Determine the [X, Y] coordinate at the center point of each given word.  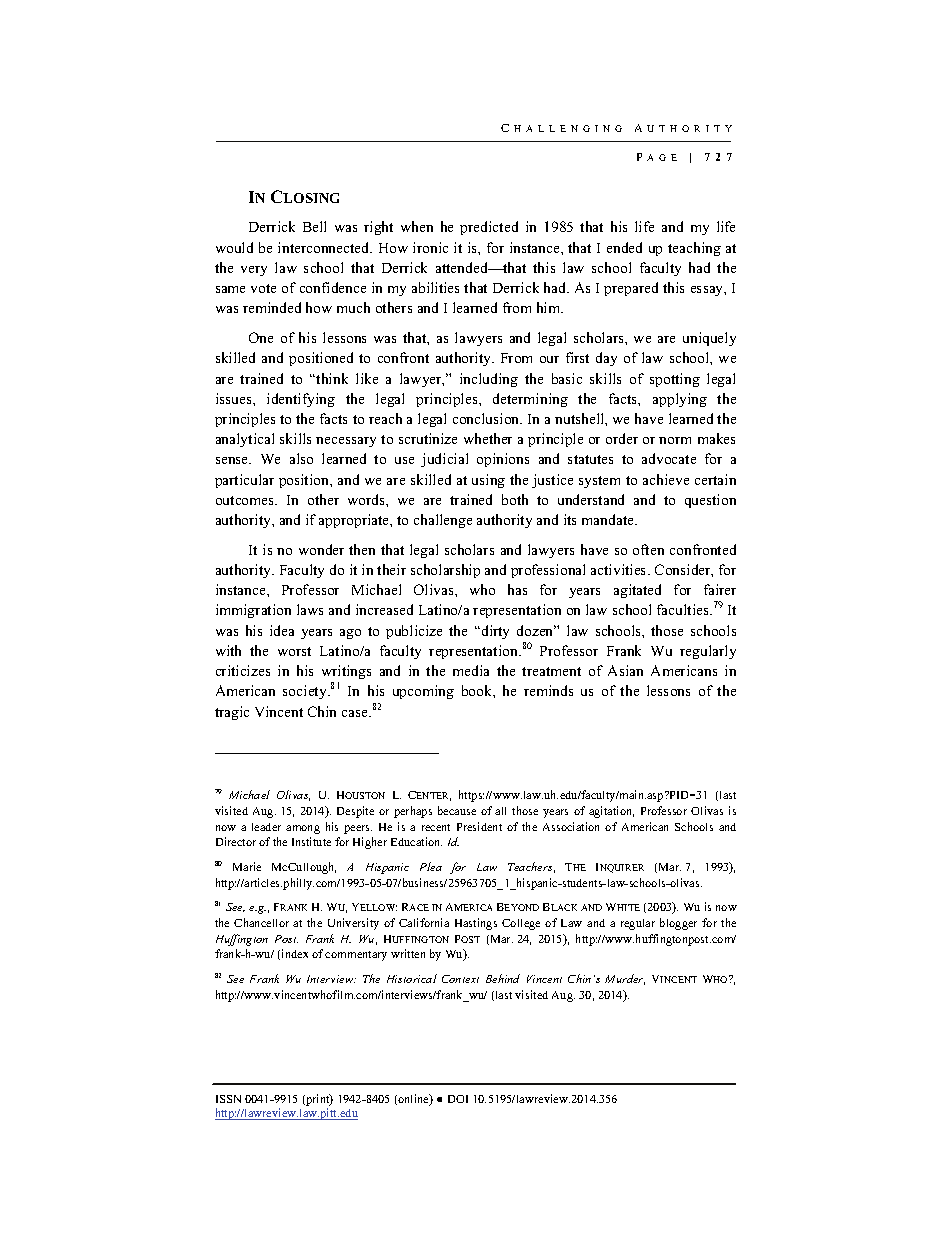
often [648, 549]
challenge [443, 521]
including [489, 380]
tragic [232, 713]
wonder [321, 549]
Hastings [476, 924]
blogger [678, 924]
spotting [675, 380]
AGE [662, 157]
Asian [625, 670]
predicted [489, 228]
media [471, 670]
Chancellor [261, 922]
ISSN [228, 1099]
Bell [314, 226]
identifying [301, 400]
